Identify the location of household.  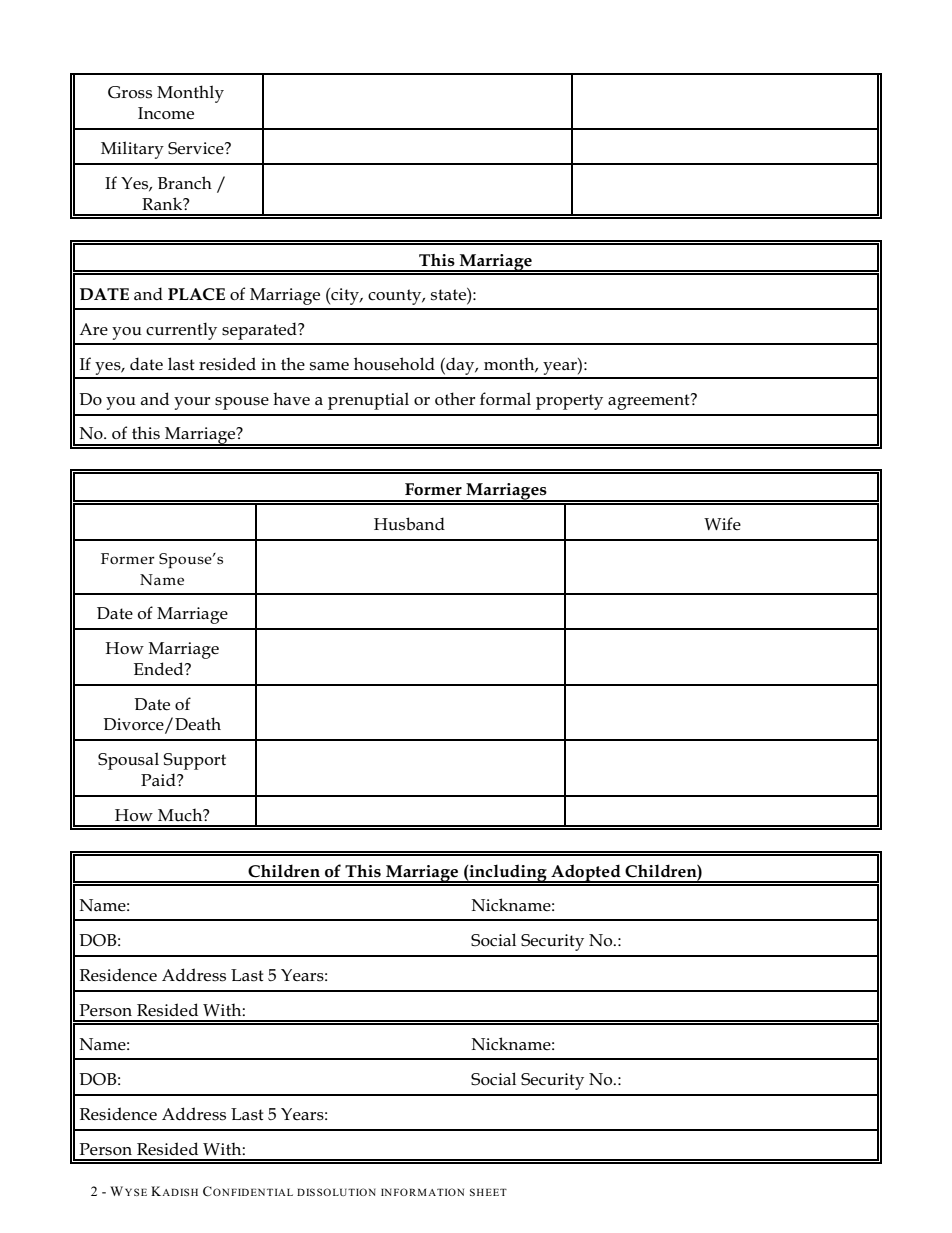
(394, 364).
